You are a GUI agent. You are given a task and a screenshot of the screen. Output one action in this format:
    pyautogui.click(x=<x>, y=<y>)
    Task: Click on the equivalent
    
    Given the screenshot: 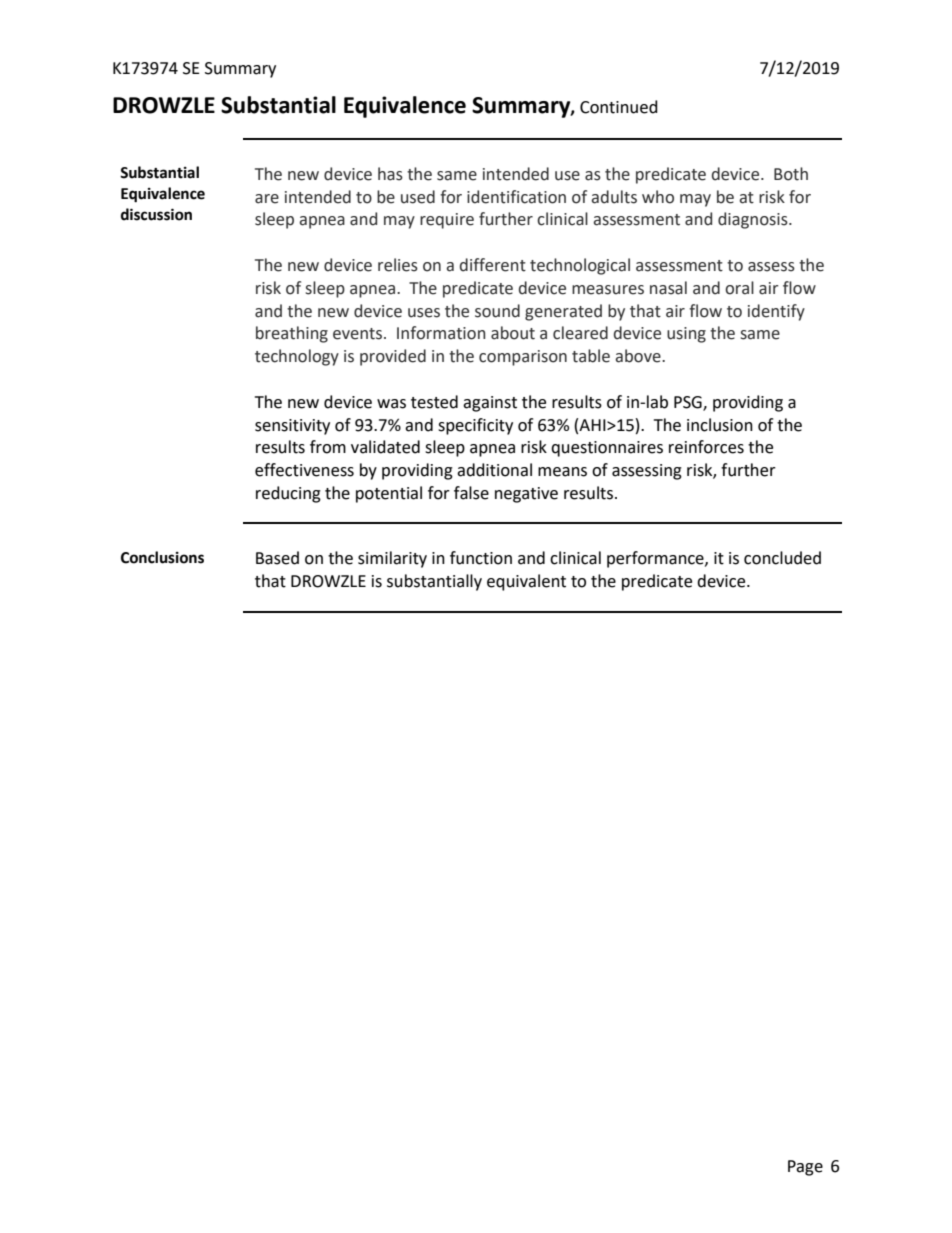 What is the action you would take?
    pyautogui.click(x=526, y=582)
